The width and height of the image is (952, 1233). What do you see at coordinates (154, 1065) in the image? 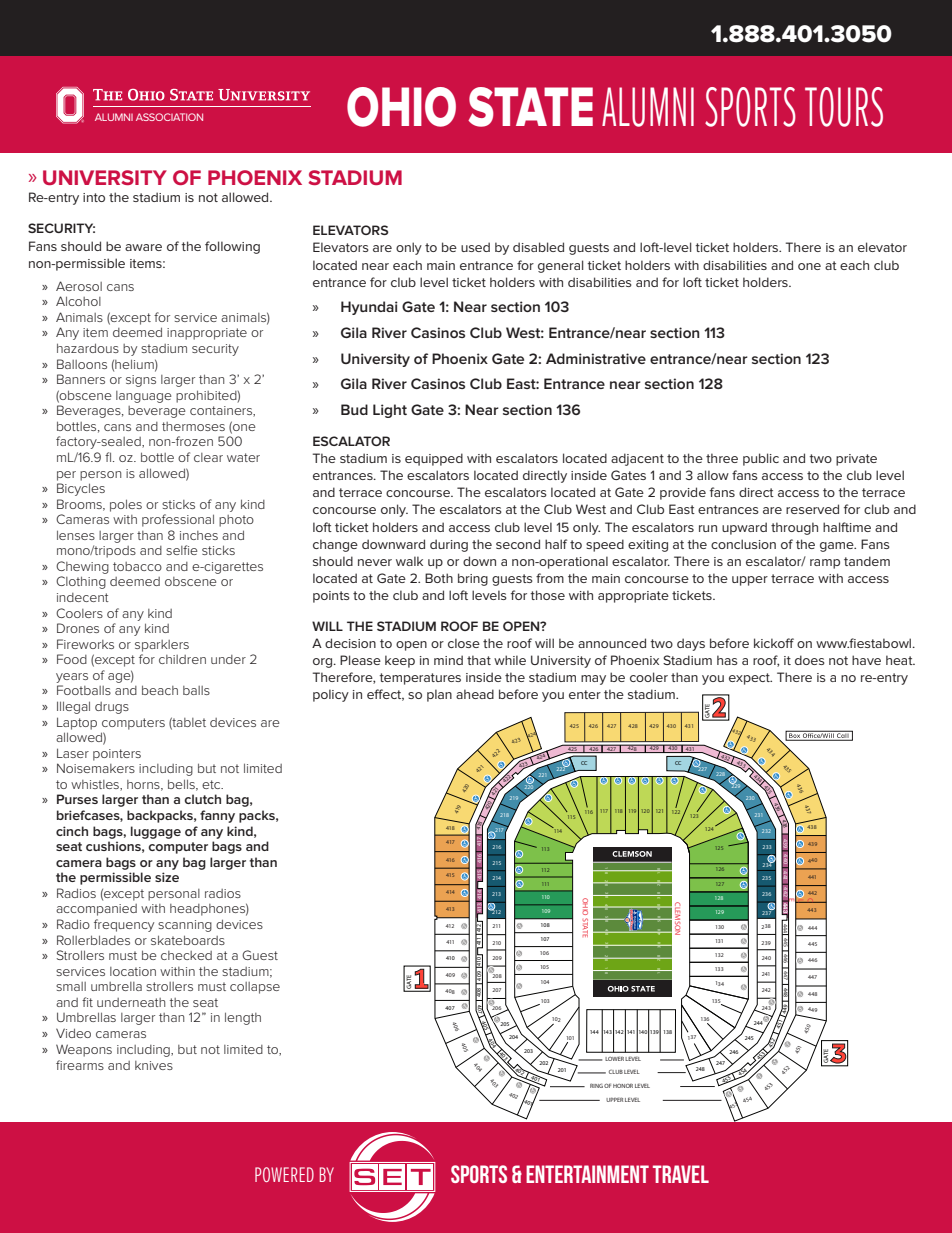
I see `knives` at bounding box center [154, 1065].
